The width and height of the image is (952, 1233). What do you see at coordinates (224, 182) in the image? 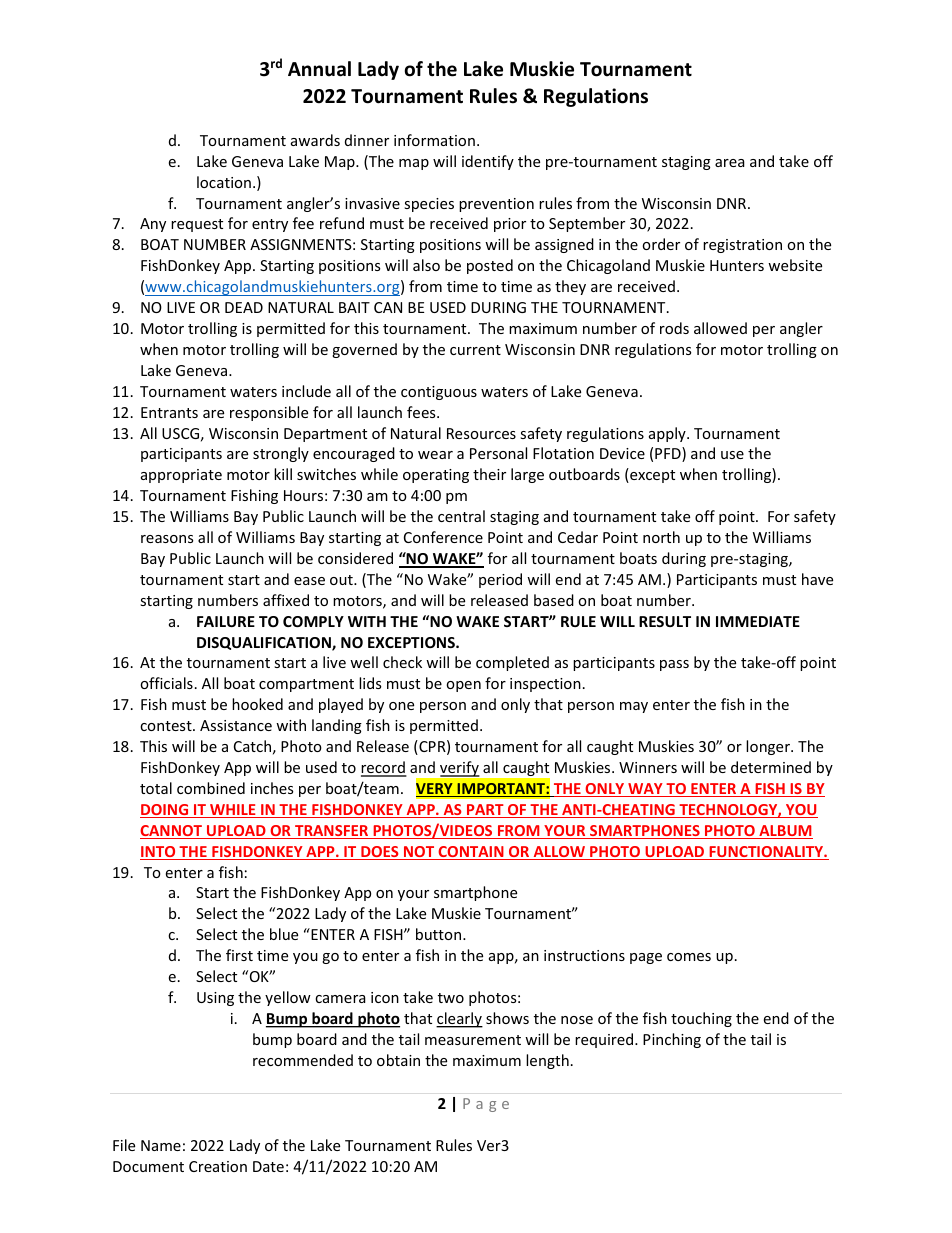
I see `location` at bounding box center [224, 182].
